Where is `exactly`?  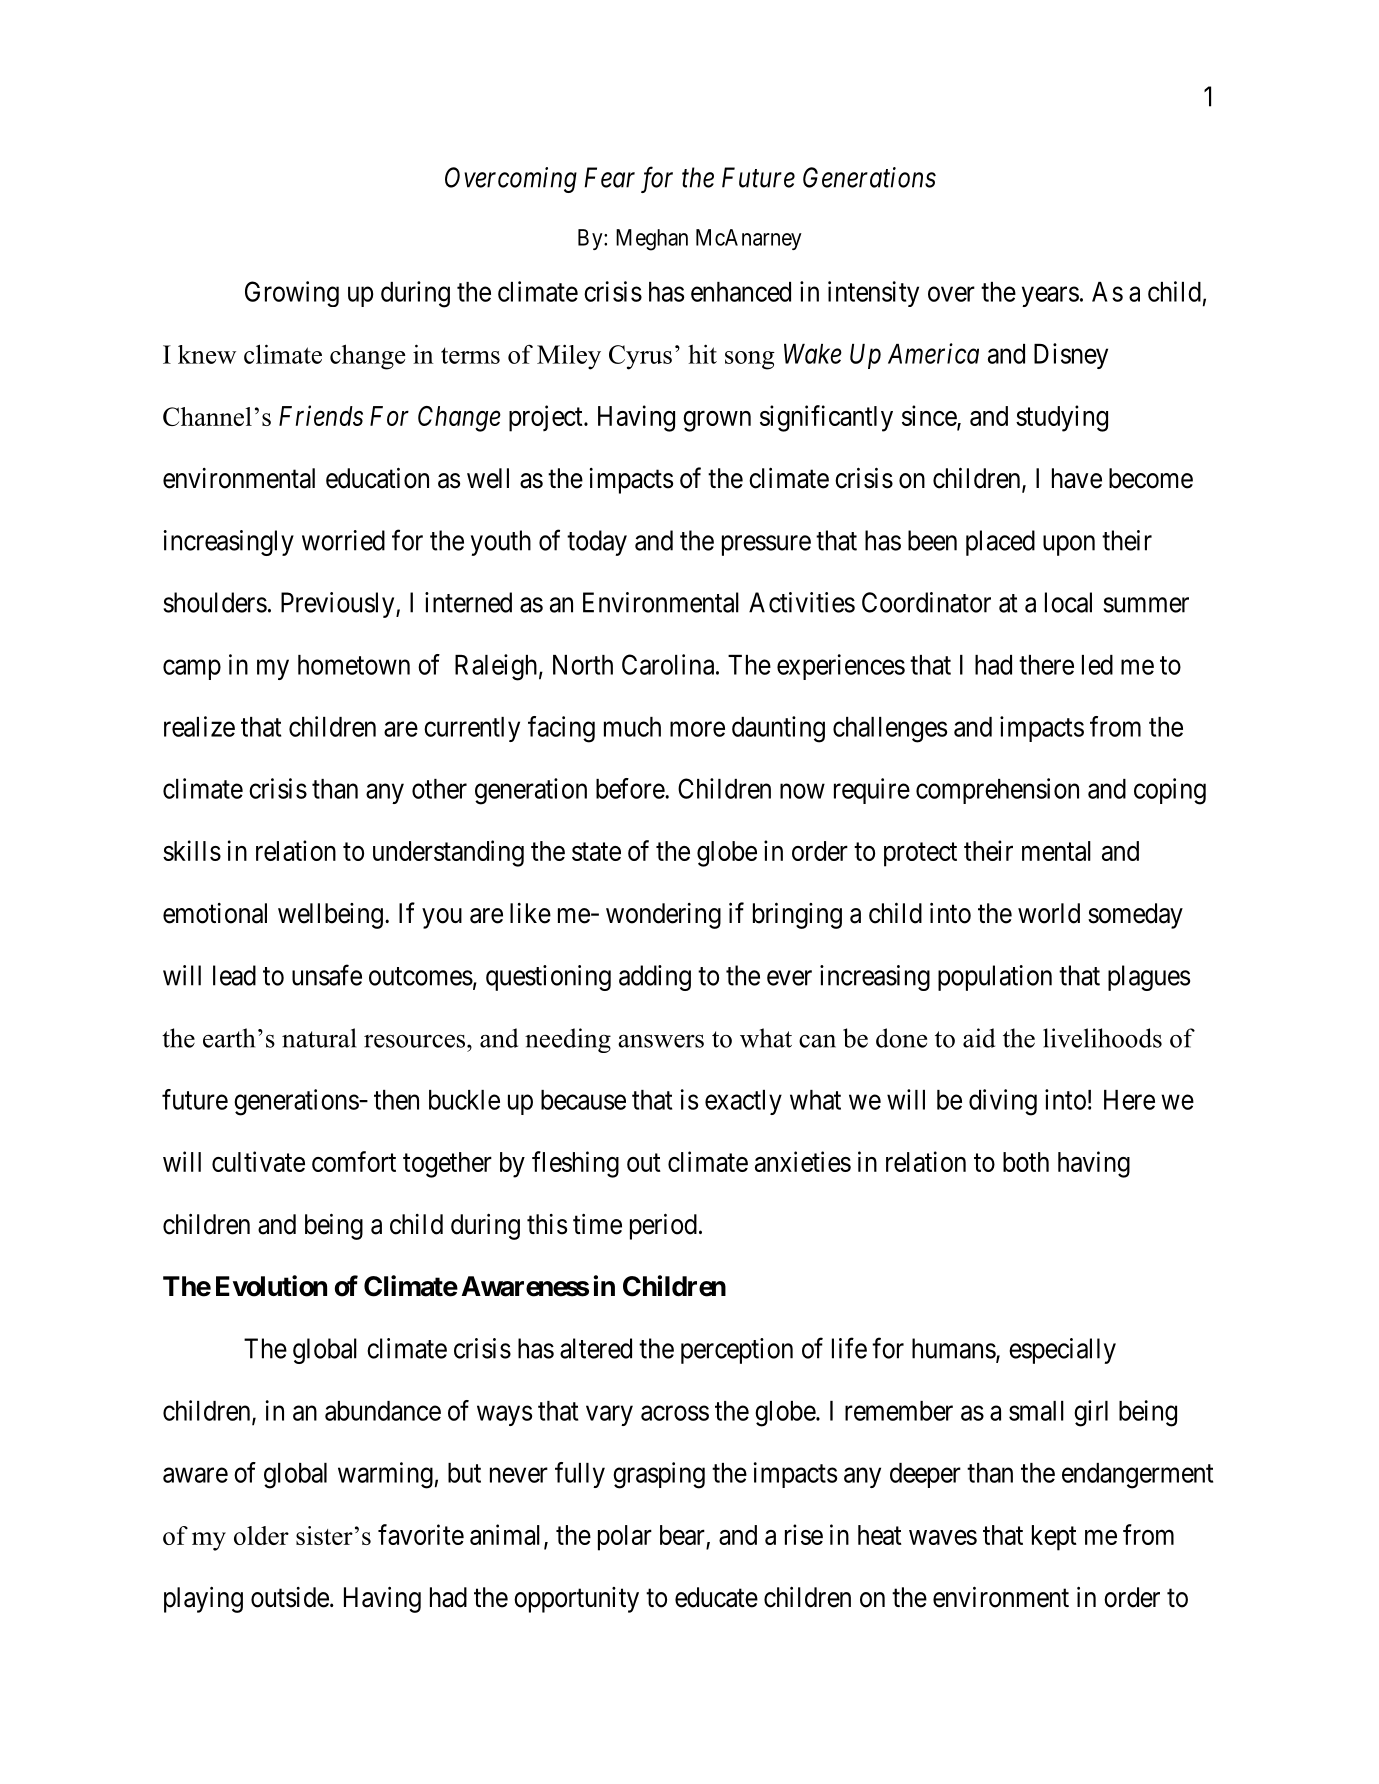
exactly is located at coordinates (743, 1102).
